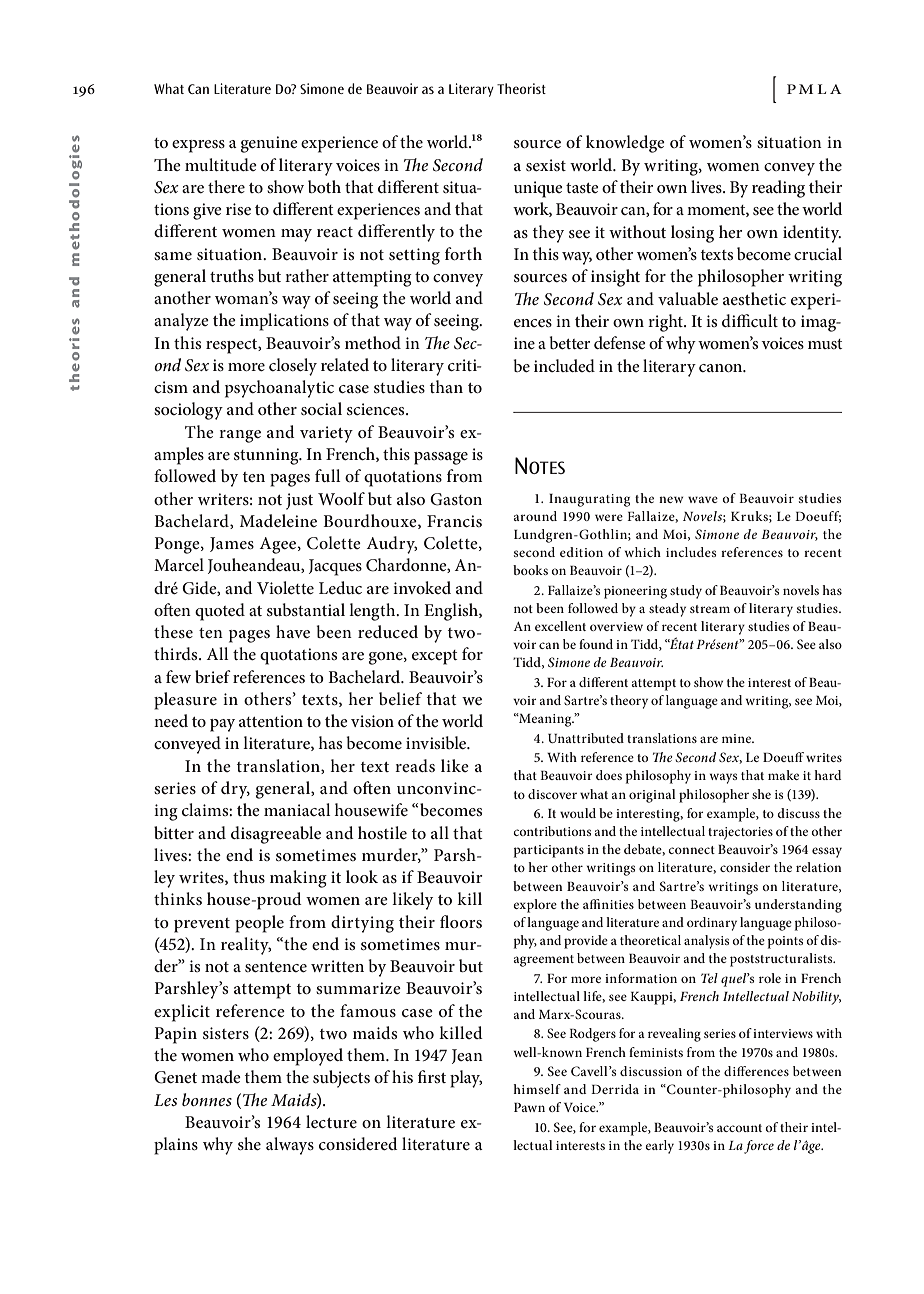 This page has height=1294, width=924. I want to click on stream, so click(710, 609).
